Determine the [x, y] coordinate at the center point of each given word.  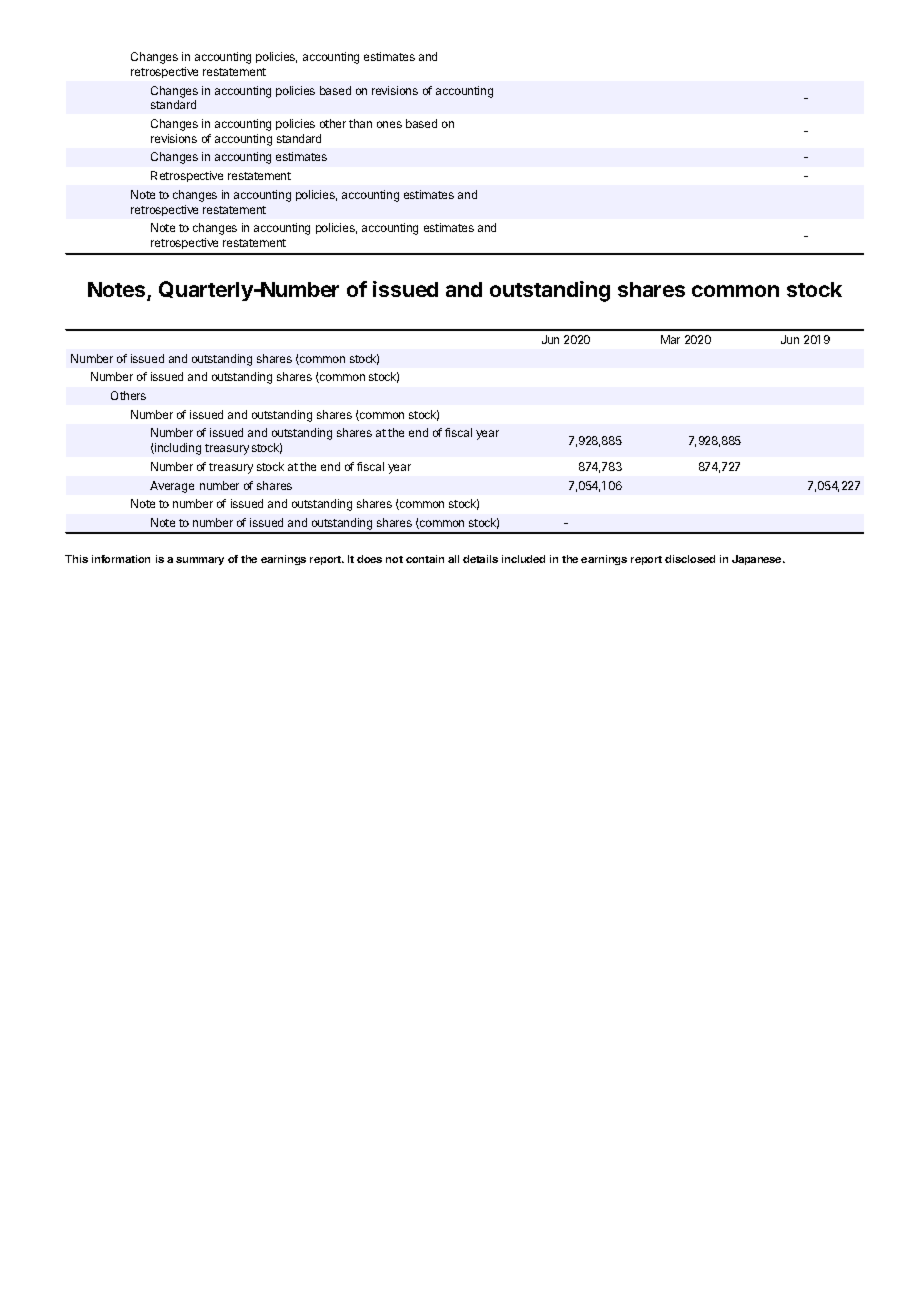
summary [200, 561]
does [369, 559]
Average [172, 487]
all [453, 559]
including [177, 449]
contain [425, 559]
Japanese [758, 560]
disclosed [690, 559]
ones [389, 124]
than [360, 123]
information [121, 559]
